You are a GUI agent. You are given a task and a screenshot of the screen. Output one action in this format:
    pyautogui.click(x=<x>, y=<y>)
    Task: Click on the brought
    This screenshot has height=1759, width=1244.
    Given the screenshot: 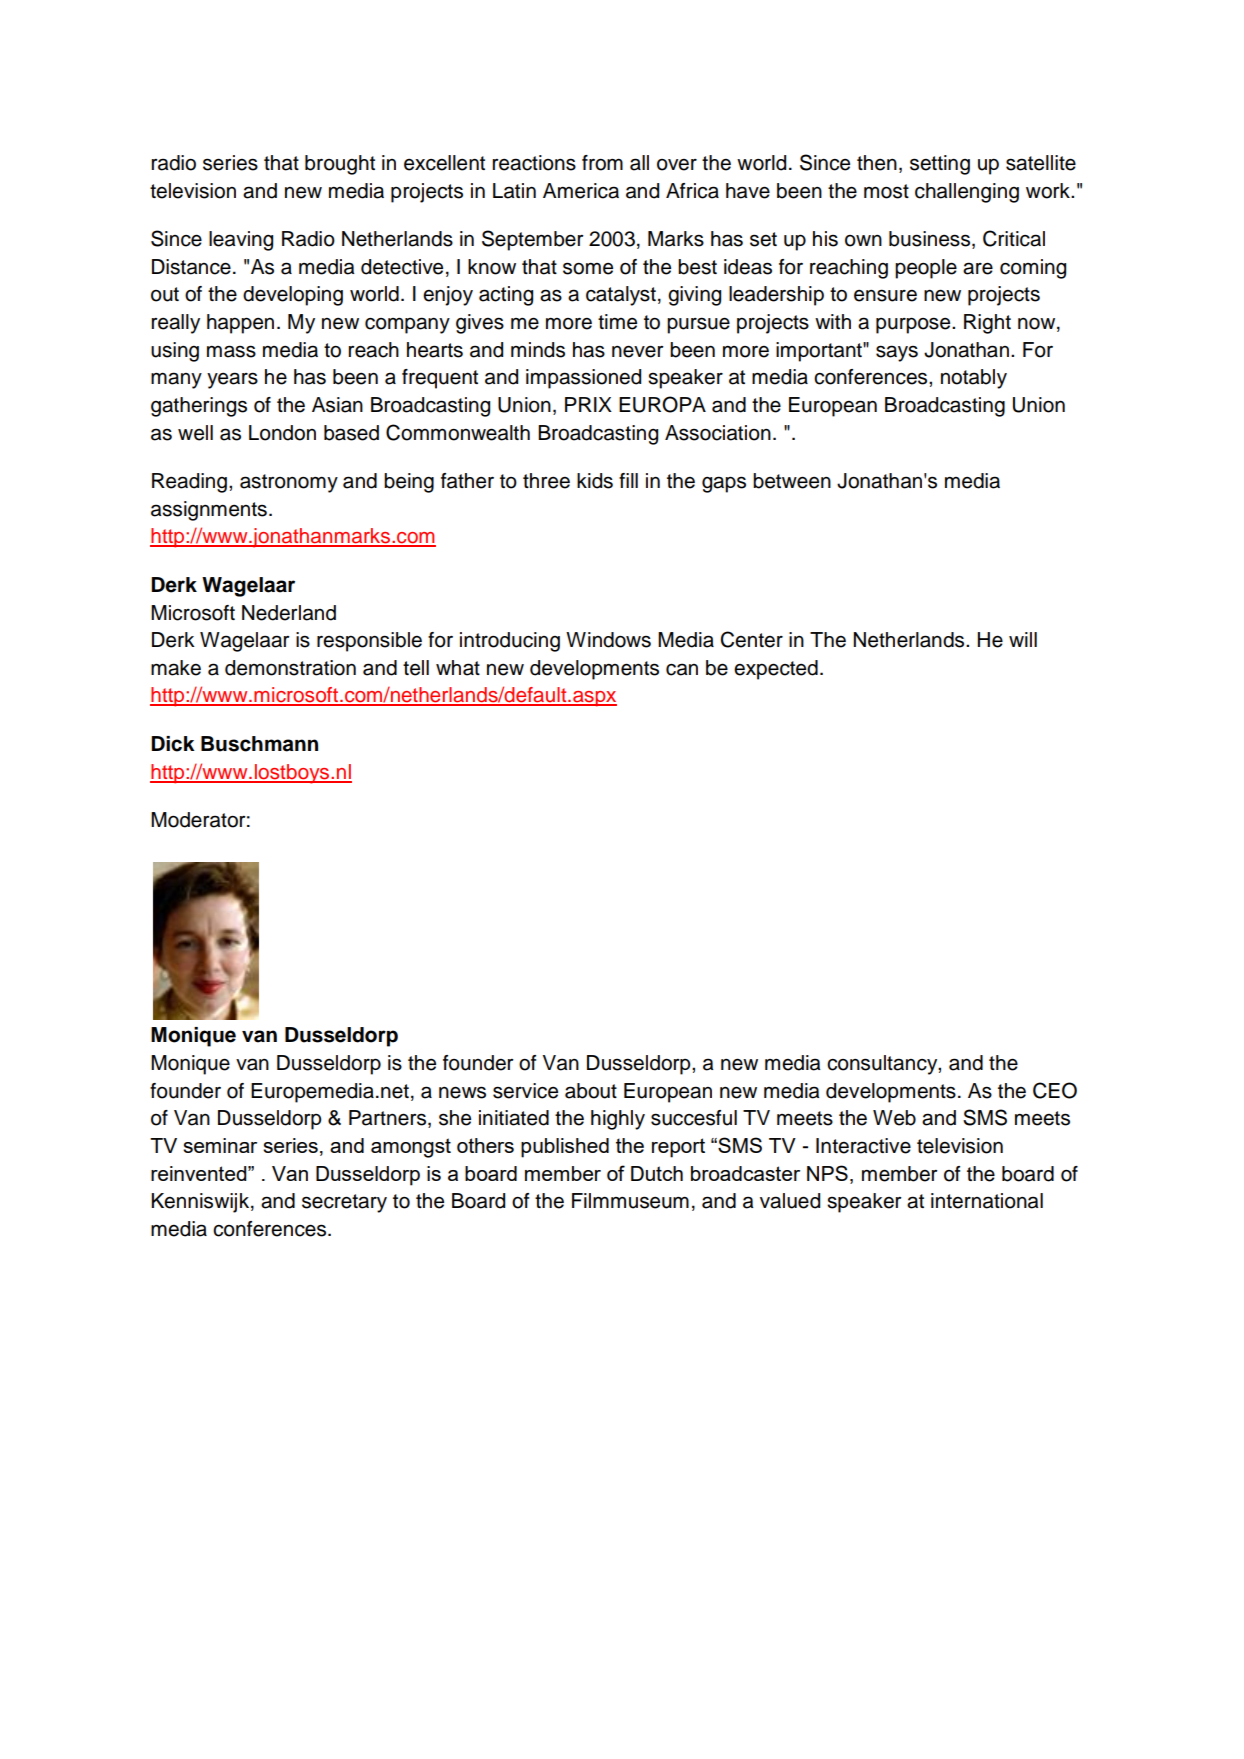 What is the action you would take?
    pyautogui.click(x=340, y=165)
